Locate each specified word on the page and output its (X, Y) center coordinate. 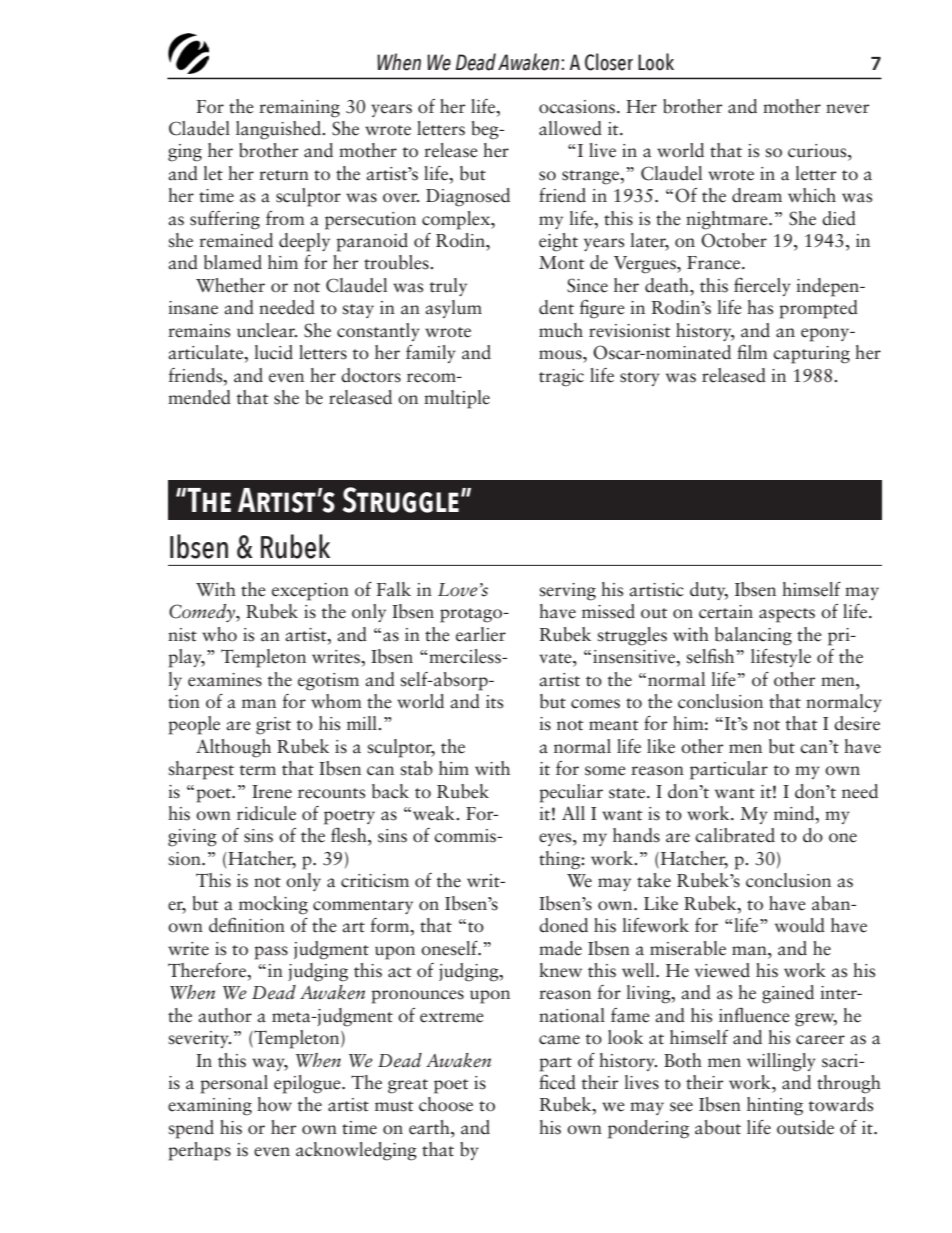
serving (567, 592)
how (274, 1104)
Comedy (203, 613)
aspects (787, 615)
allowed (570, 128)
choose (446, 1104)
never (847, 109)
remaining (299, 109)
